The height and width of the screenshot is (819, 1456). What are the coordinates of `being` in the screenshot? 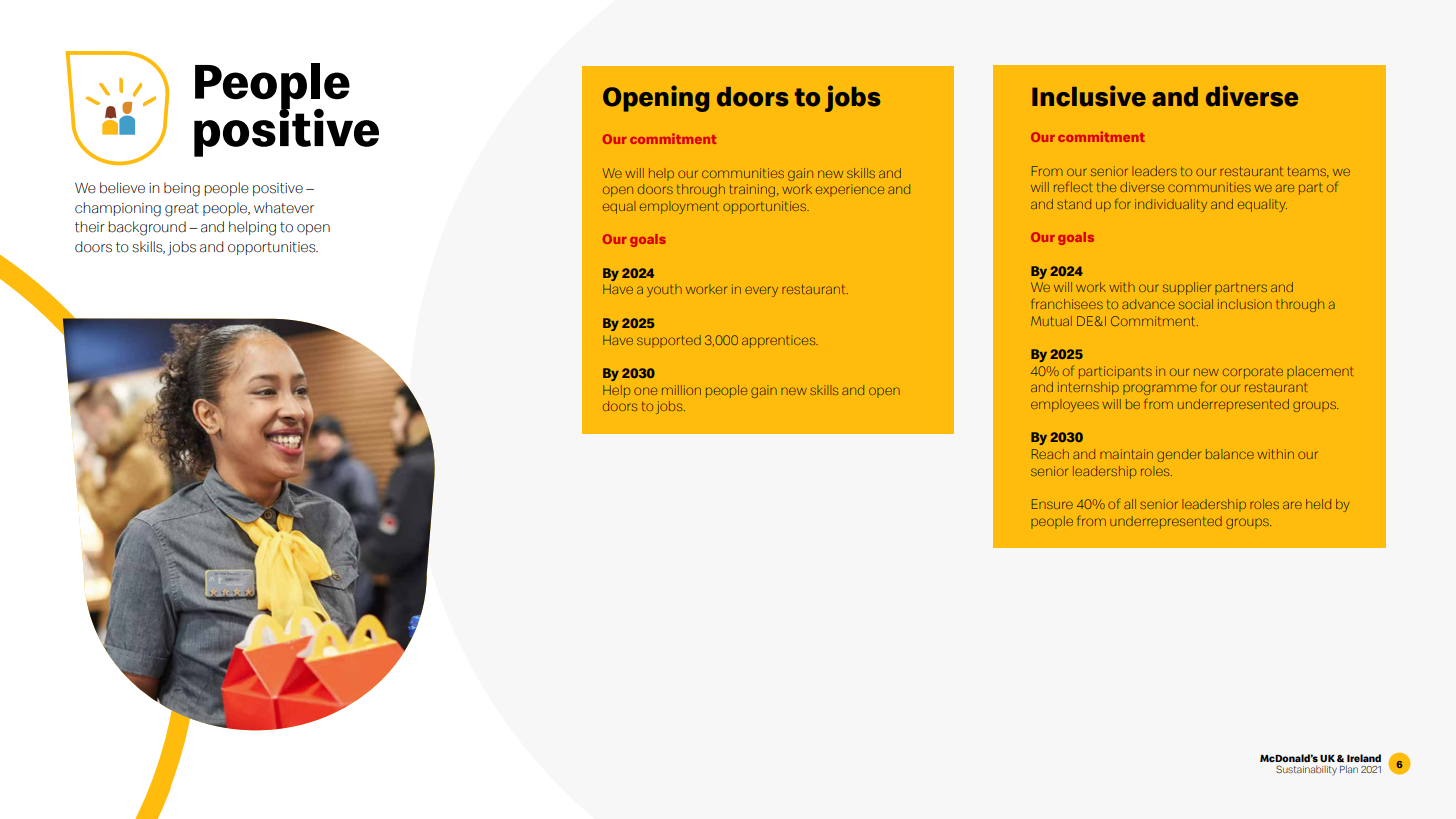 It's located at (182, 189).
